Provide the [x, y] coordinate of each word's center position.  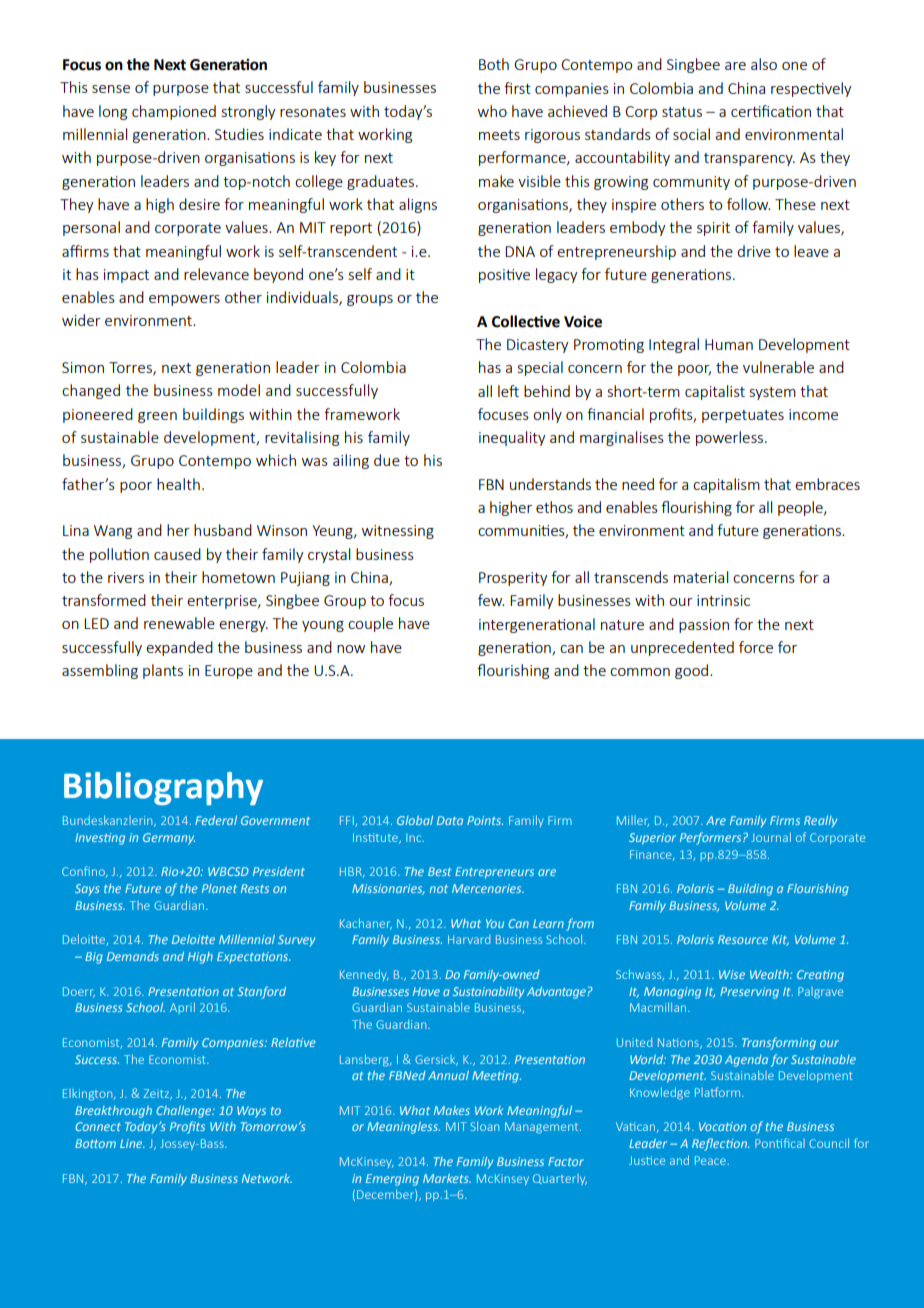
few [491, 600]
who [492, 111]
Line [132, 1143]
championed [174, 112]
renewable [179, 623]
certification [771, 111]
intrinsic [723, 600]
